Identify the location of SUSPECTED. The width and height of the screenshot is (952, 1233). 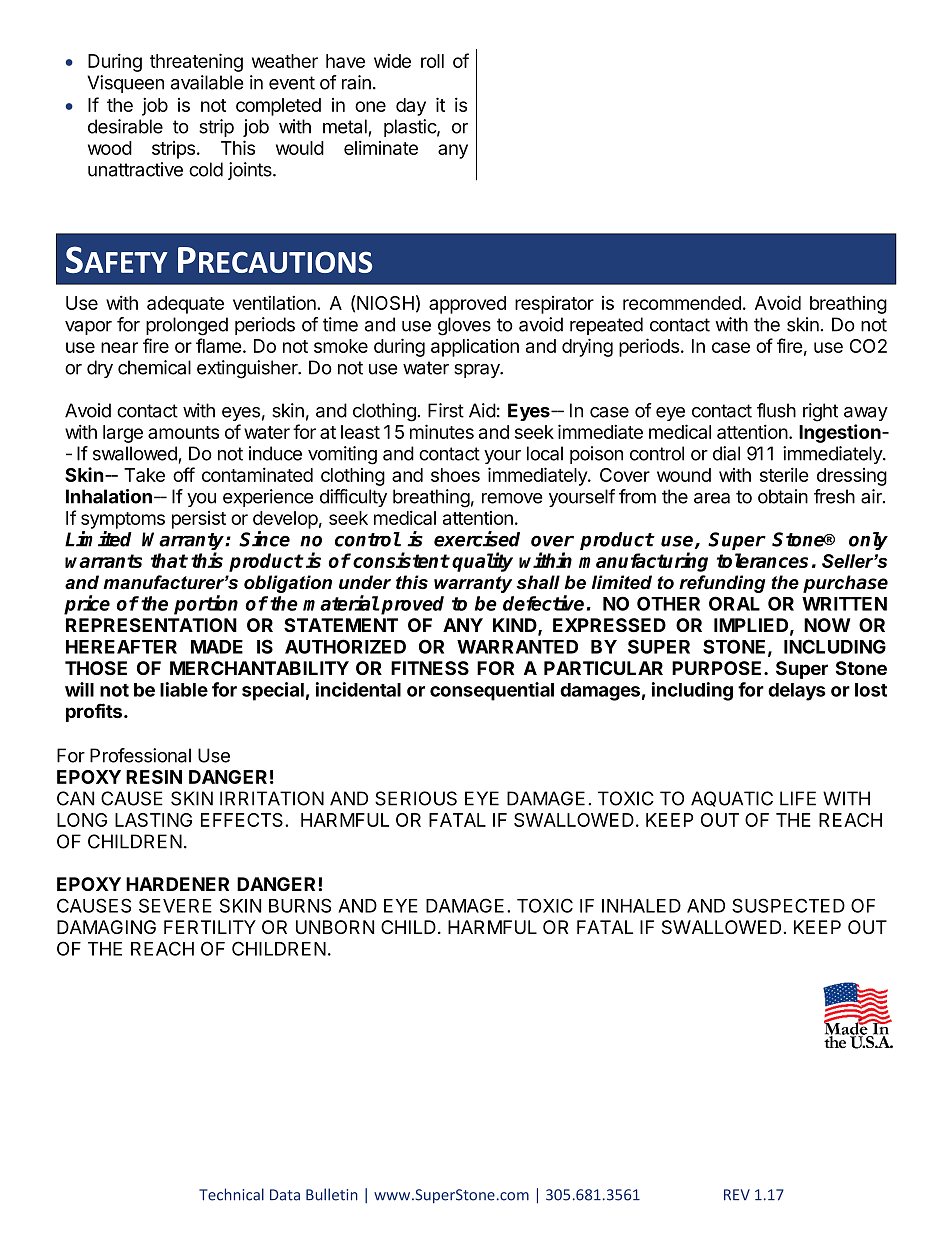
(788, 905).
